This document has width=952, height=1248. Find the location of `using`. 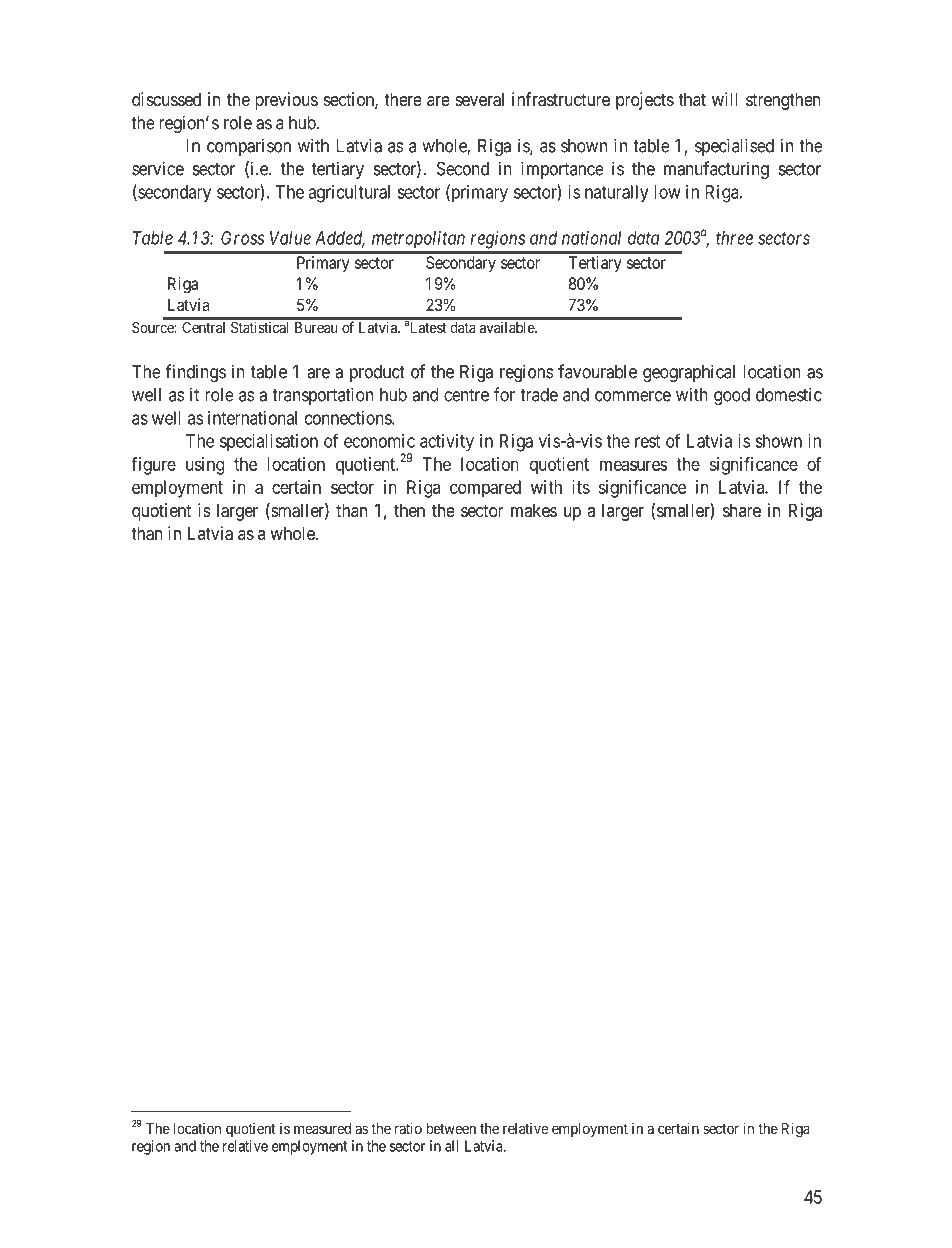

using is located at coordinates (205, 466).
